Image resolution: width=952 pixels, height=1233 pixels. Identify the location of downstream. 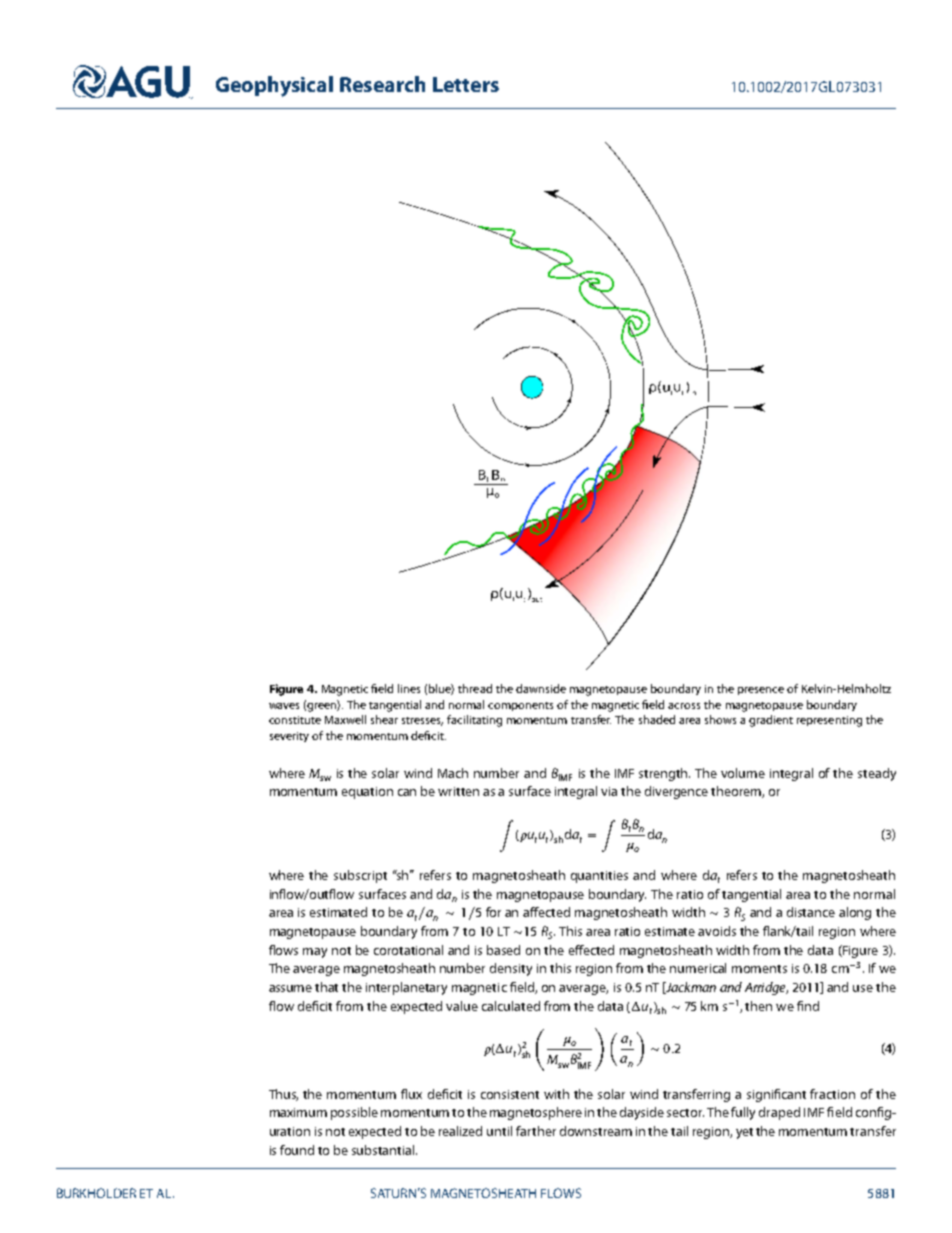
(596, 1131).
